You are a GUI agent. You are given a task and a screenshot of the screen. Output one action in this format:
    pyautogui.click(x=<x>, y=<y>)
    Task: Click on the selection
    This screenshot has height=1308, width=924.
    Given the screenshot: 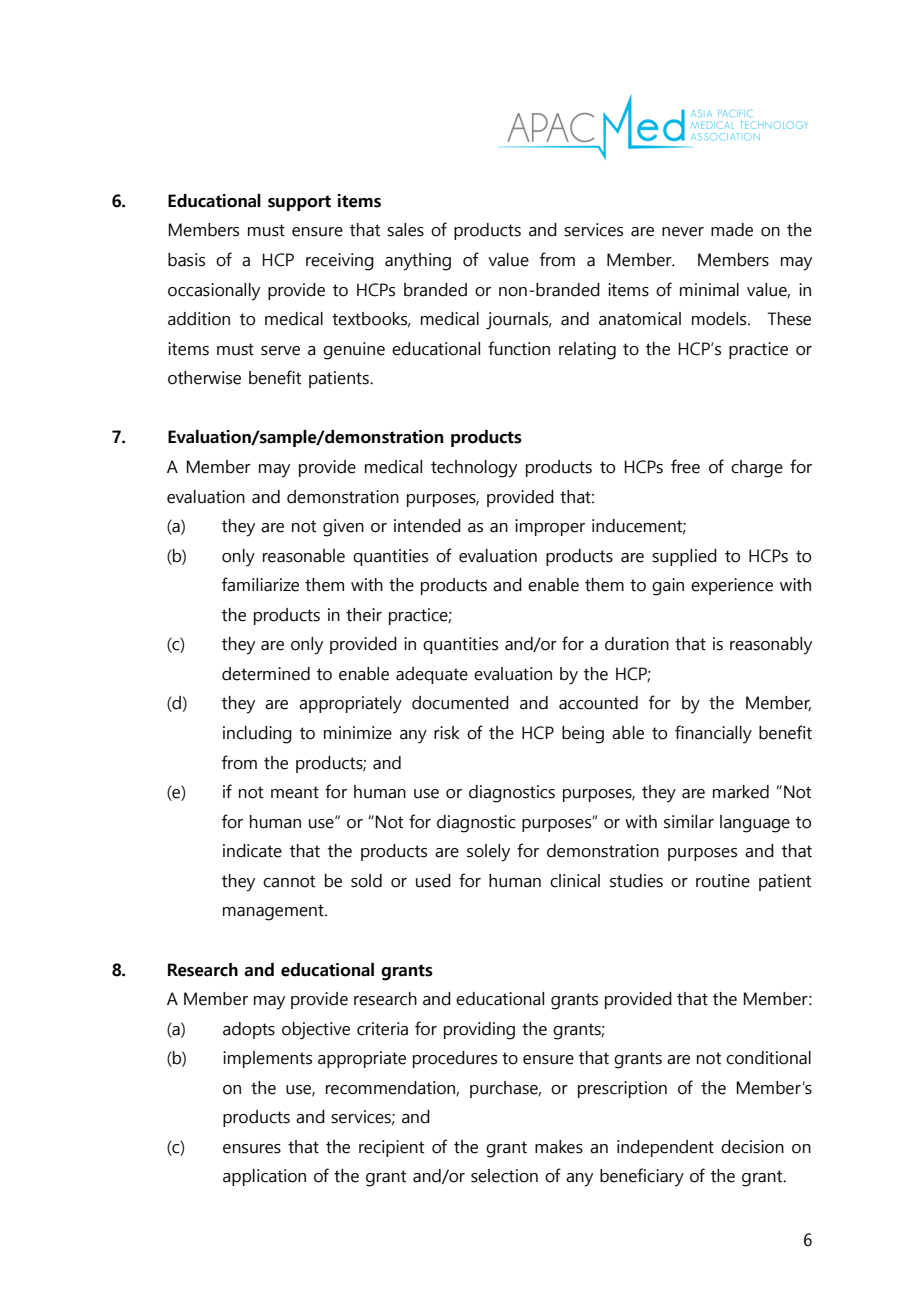 What is the action you would take?
    pyautogui.click(x=504, y=1176)
